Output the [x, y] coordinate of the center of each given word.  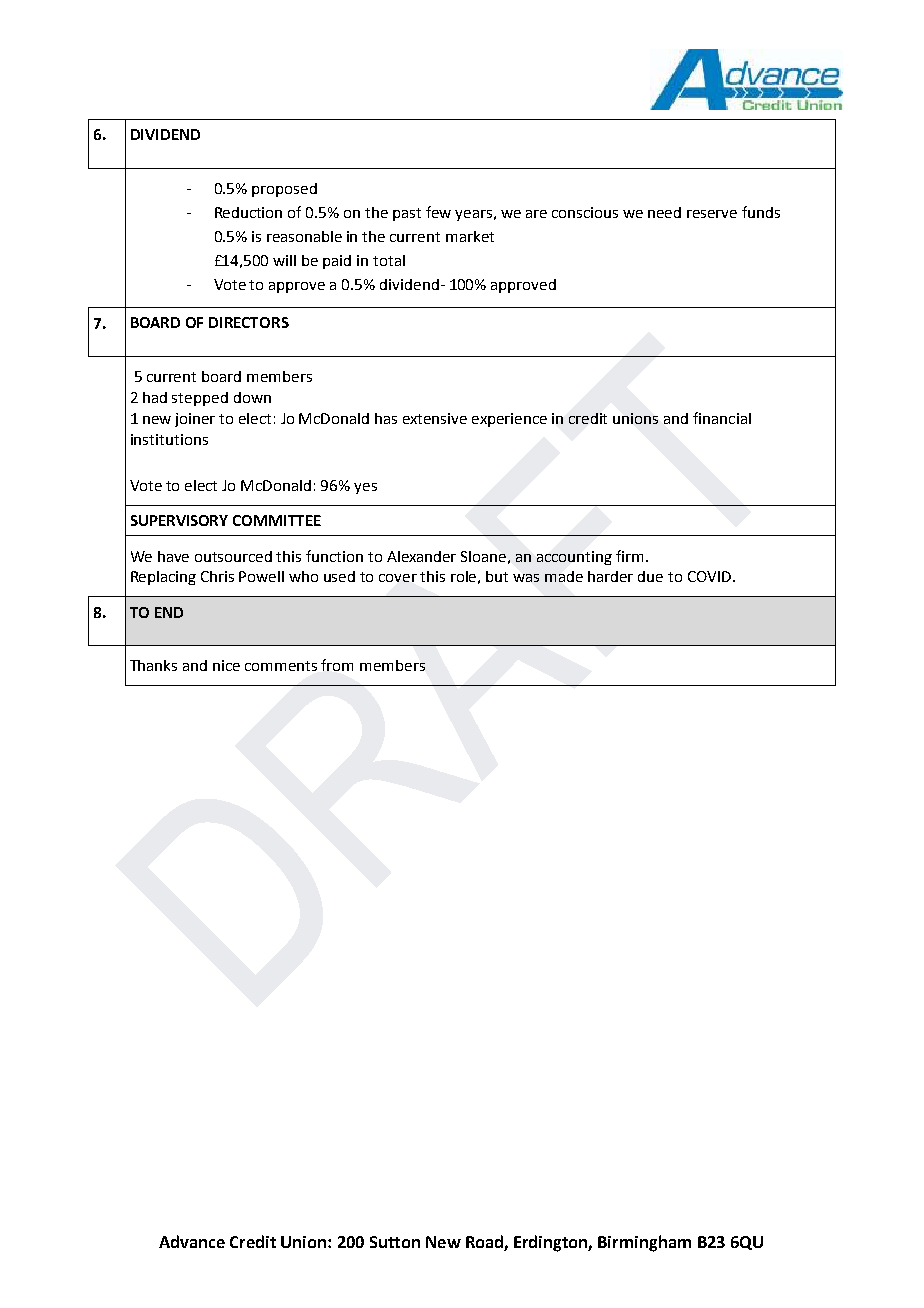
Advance [192, 1241]
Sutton [395, 1242]
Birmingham [644, 1243]
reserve [712, 214]
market [470, 236]
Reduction [248, 212]
